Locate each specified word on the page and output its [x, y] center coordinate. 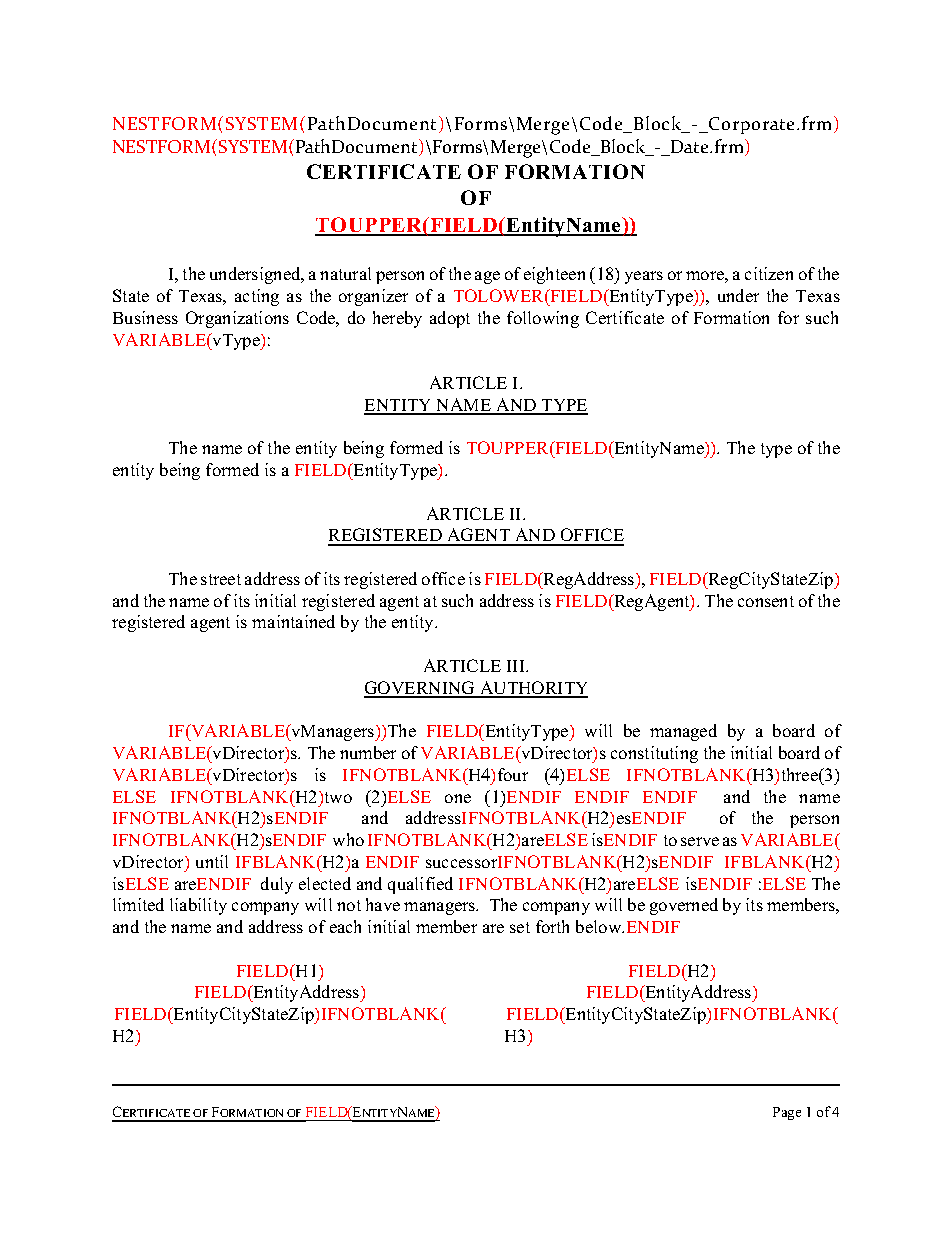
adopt [450, 319]
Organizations [237, 319]
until [212, 861]
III [517, 666]
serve [700, 841]
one [458, 798]
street [221, 579]
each [345, 926]
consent [766, 601]
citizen [769, 273]
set [520, 927]
